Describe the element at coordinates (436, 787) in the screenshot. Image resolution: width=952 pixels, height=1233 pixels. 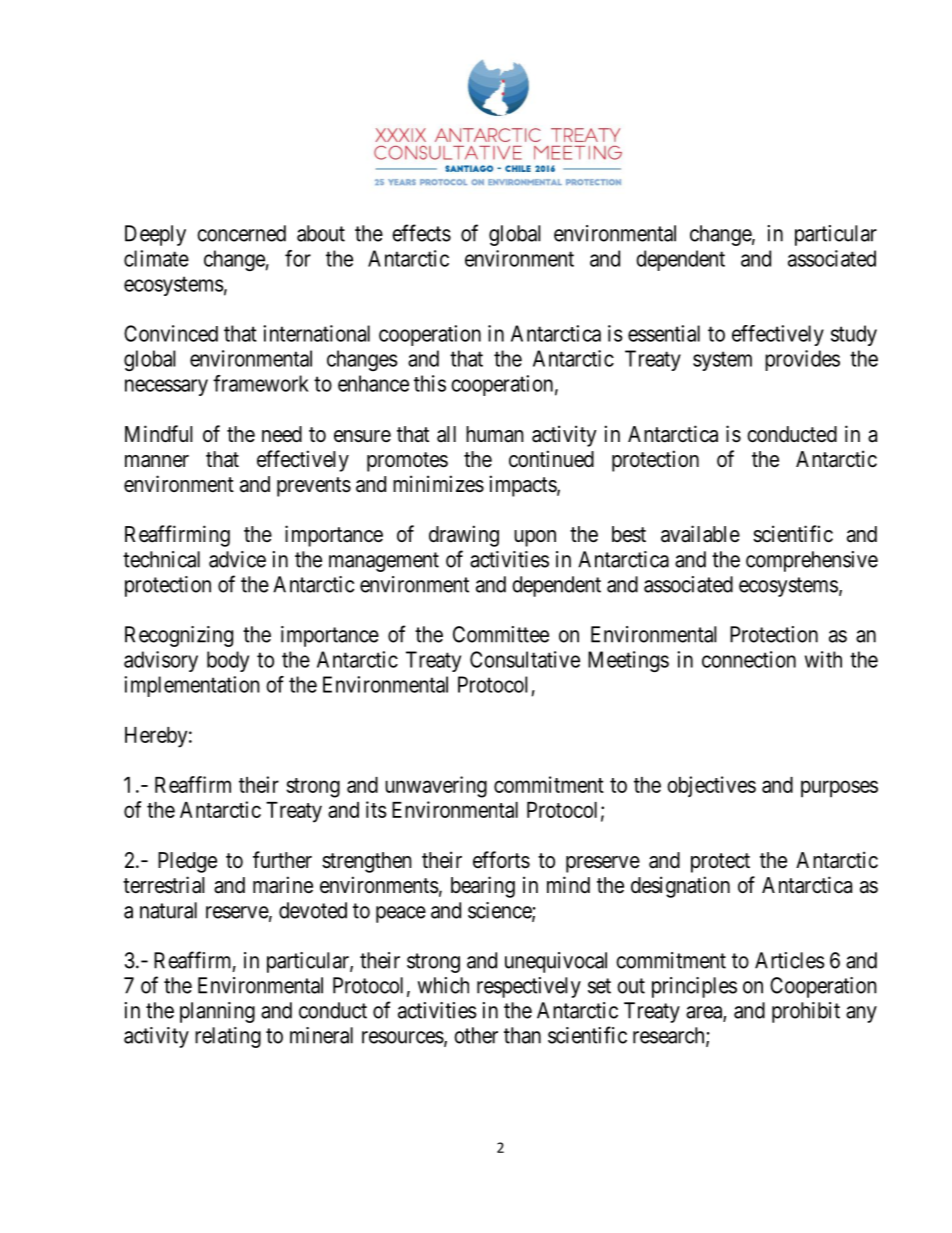
I see `unwavering` at that location.
